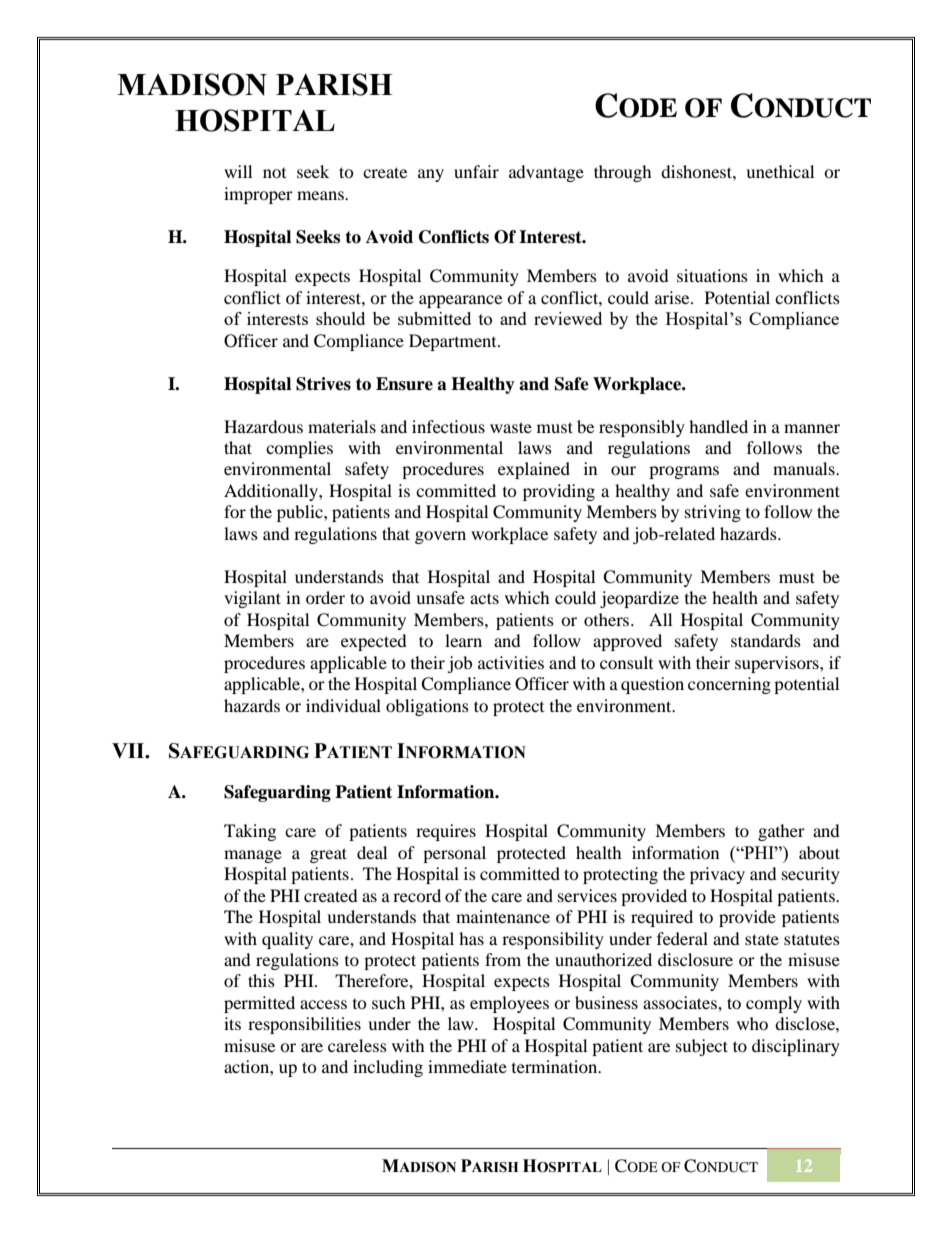  Describe the element at coordinates (511, 427) in the screenshot. I see `waste` at that location.
